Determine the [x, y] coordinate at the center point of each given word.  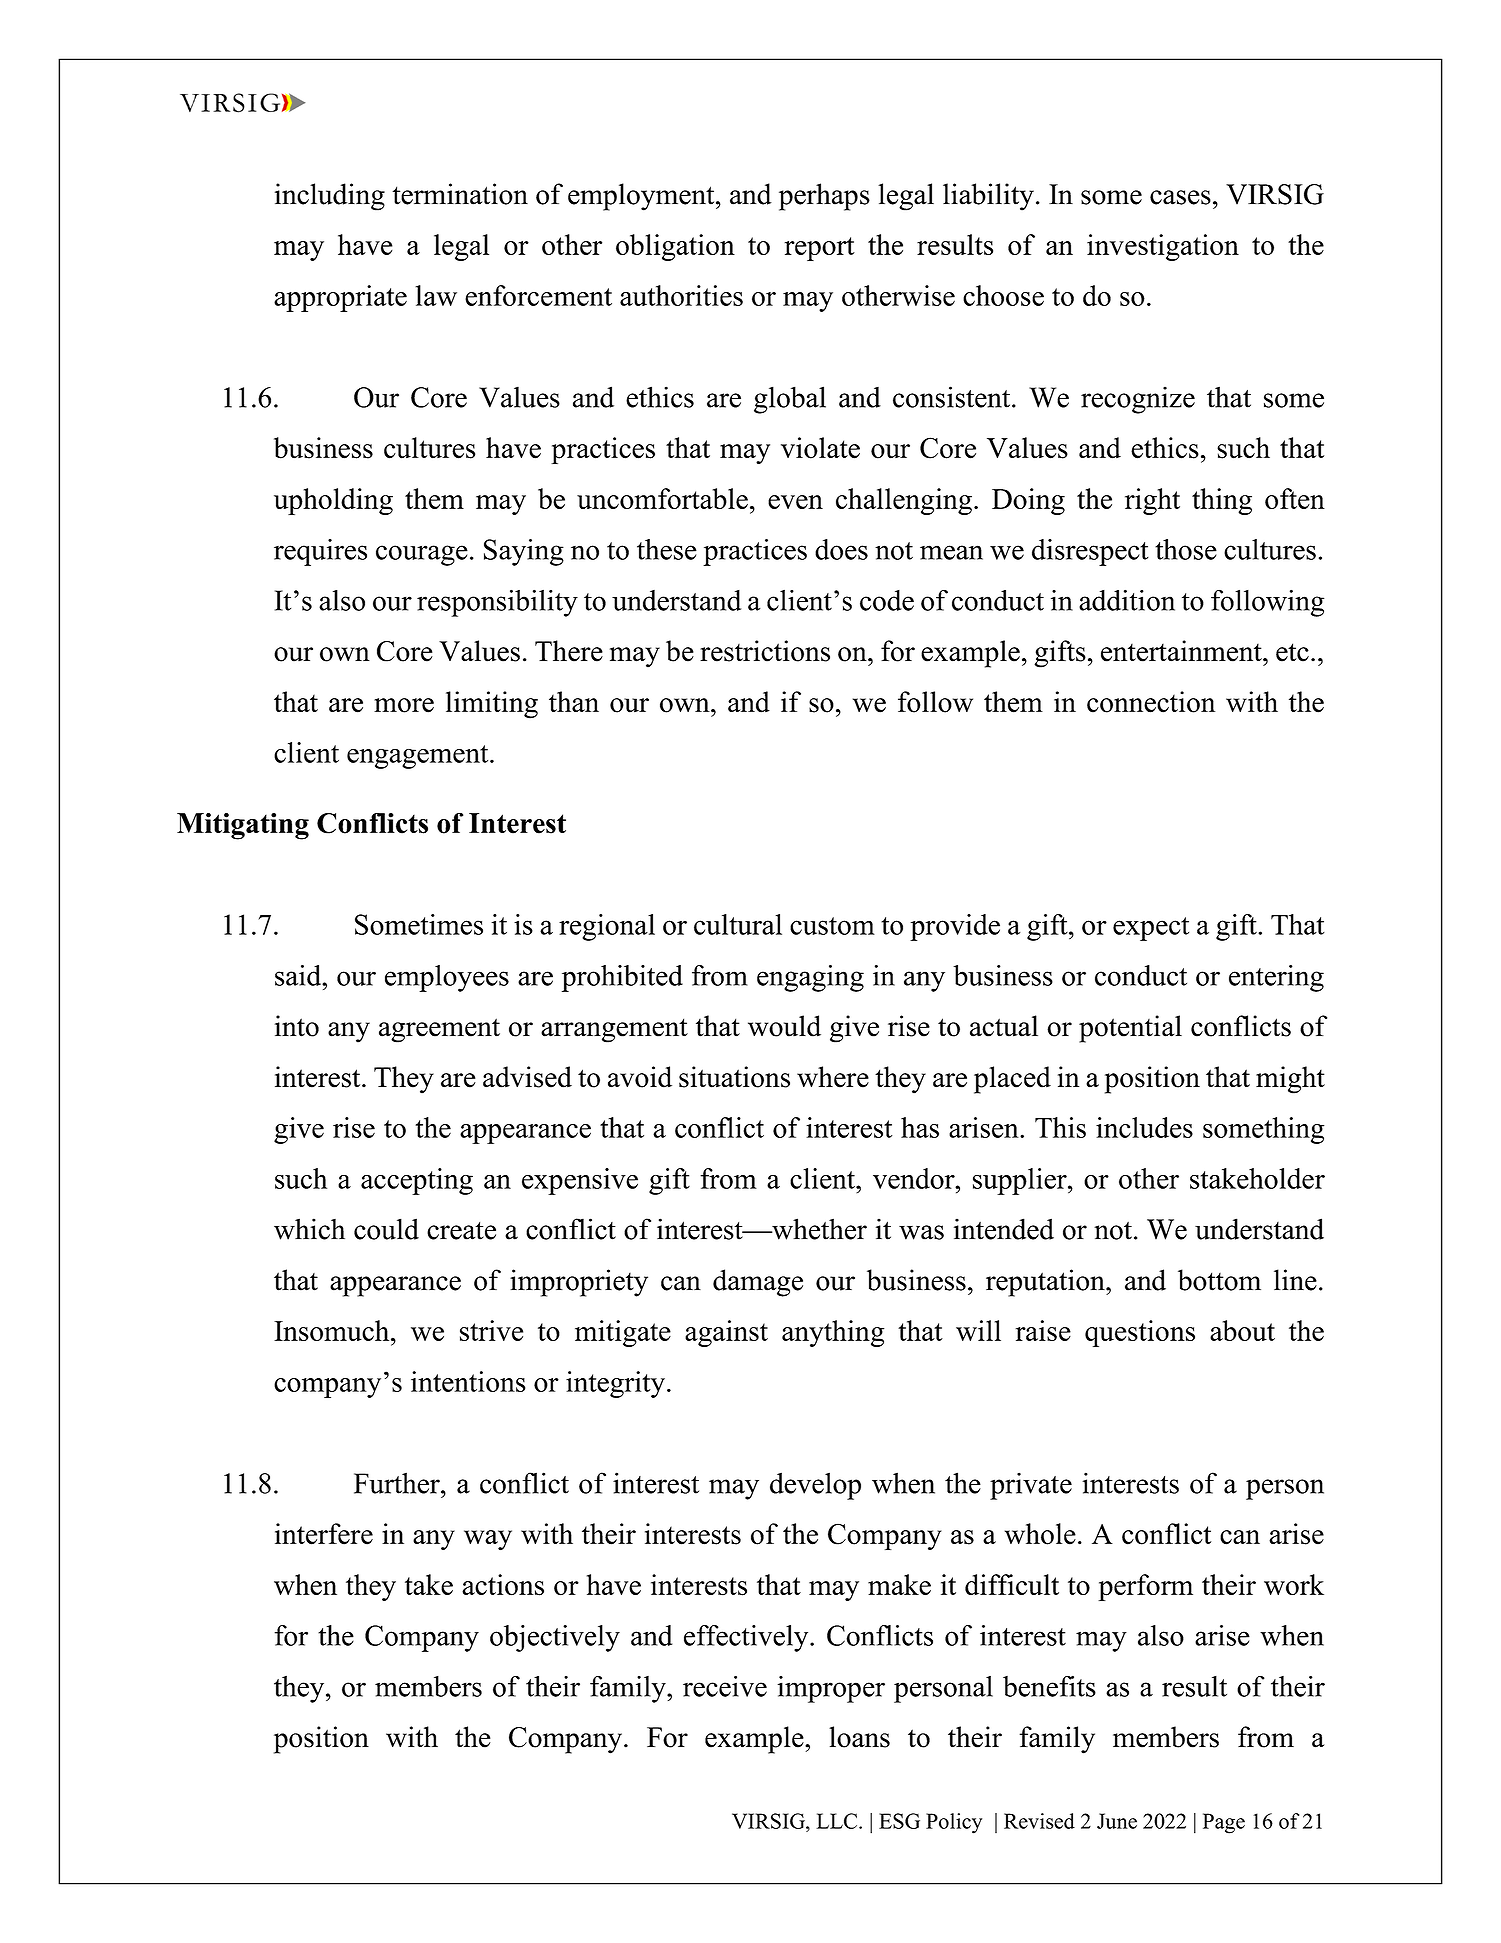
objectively [555, 1638]
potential [1130, 1029]
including [330, 197]
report [820, 249]
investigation [1163, 247]
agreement [439, 1030]
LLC [838, 1821]
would [784, 1026]
